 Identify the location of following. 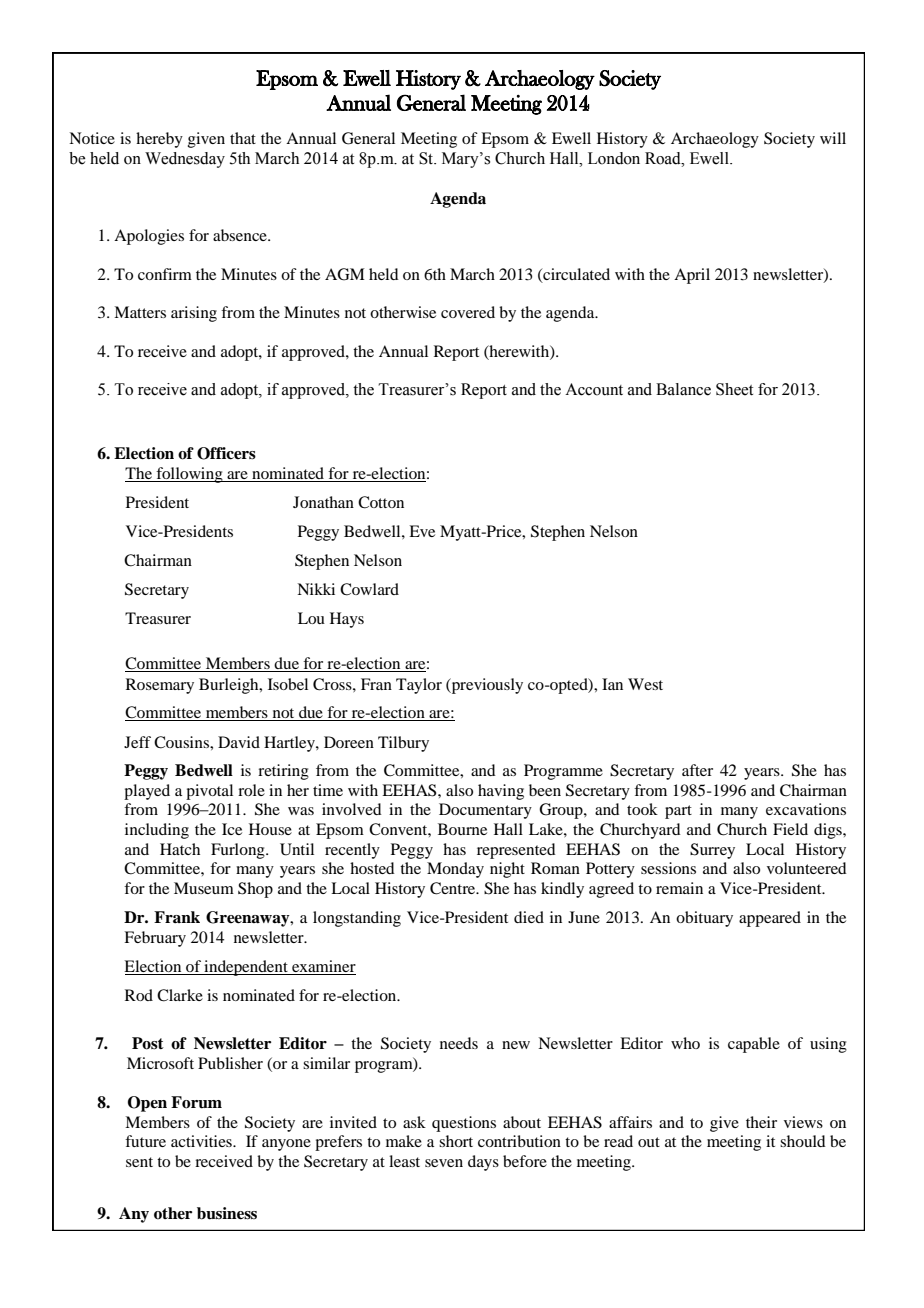
(189, 475).
